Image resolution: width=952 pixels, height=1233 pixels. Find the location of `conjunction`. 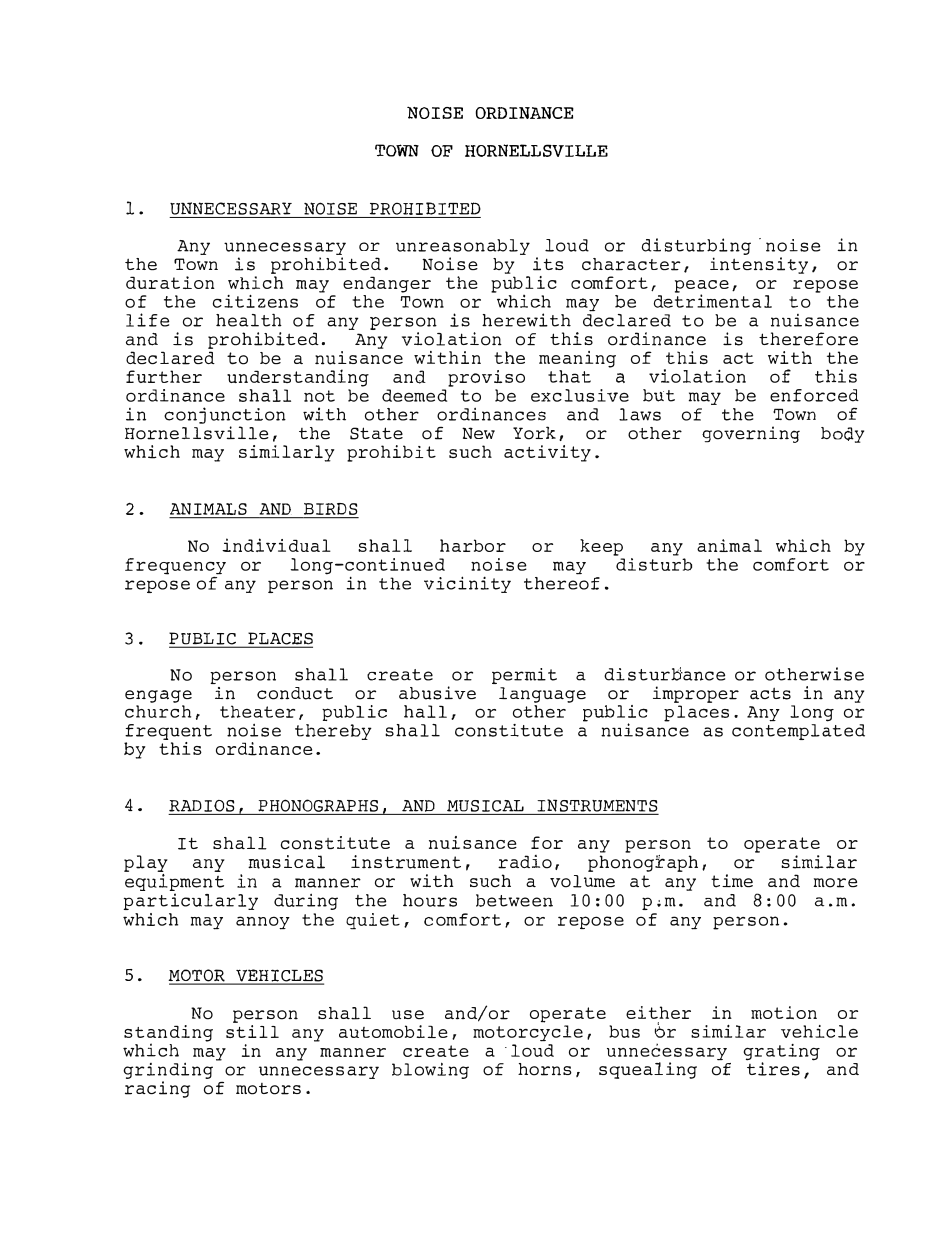

conjunction is located at coordinates (225, 415).
